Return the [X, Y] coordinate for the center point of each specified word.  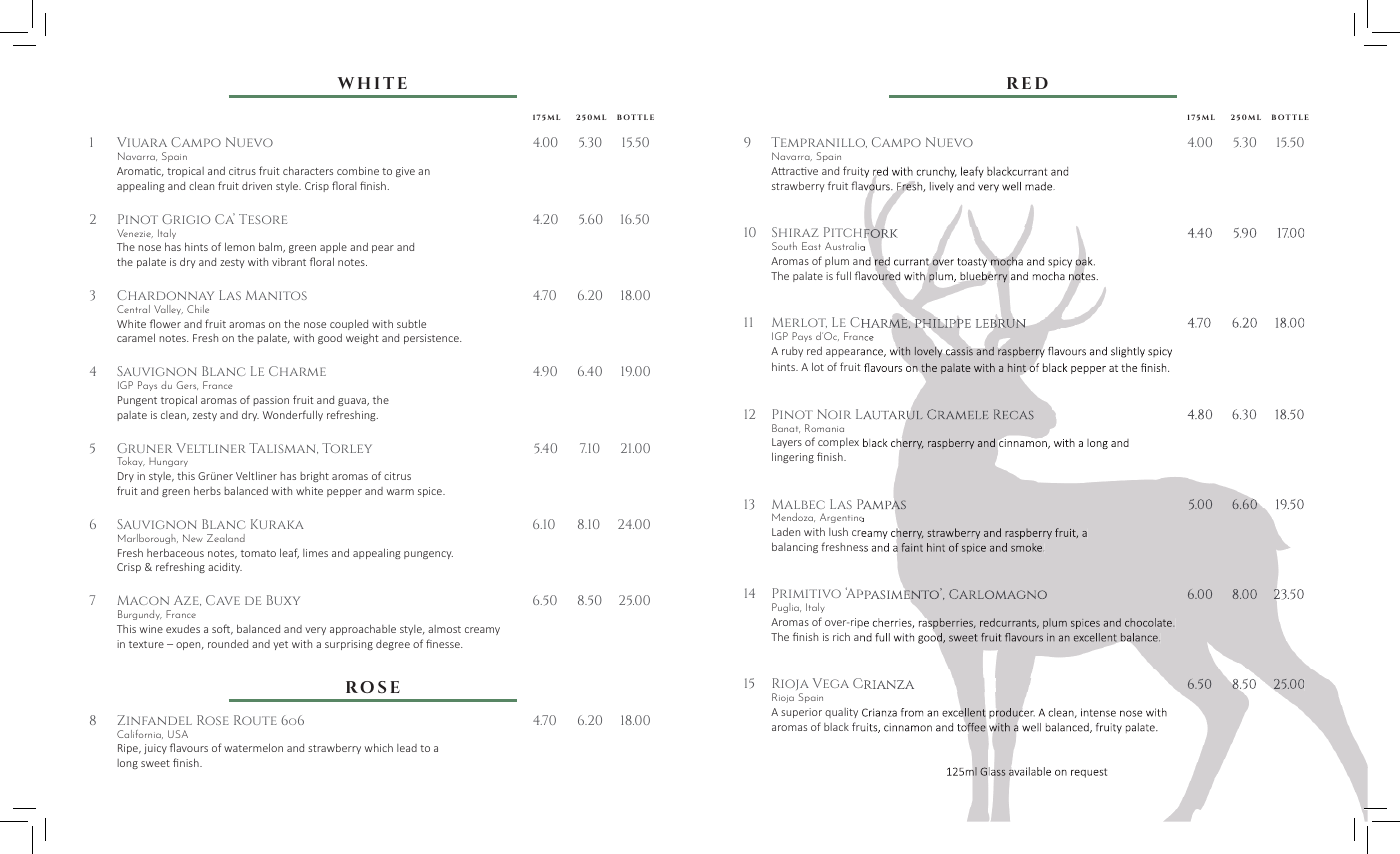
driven [257, 186]
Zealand [226, 538]
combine [358, 170]
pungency [428, 555]
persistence [432, 339]
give [405, 172]
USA [178, 734]
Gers [187, 385]
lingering [793, 457]
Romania [824, 428]
